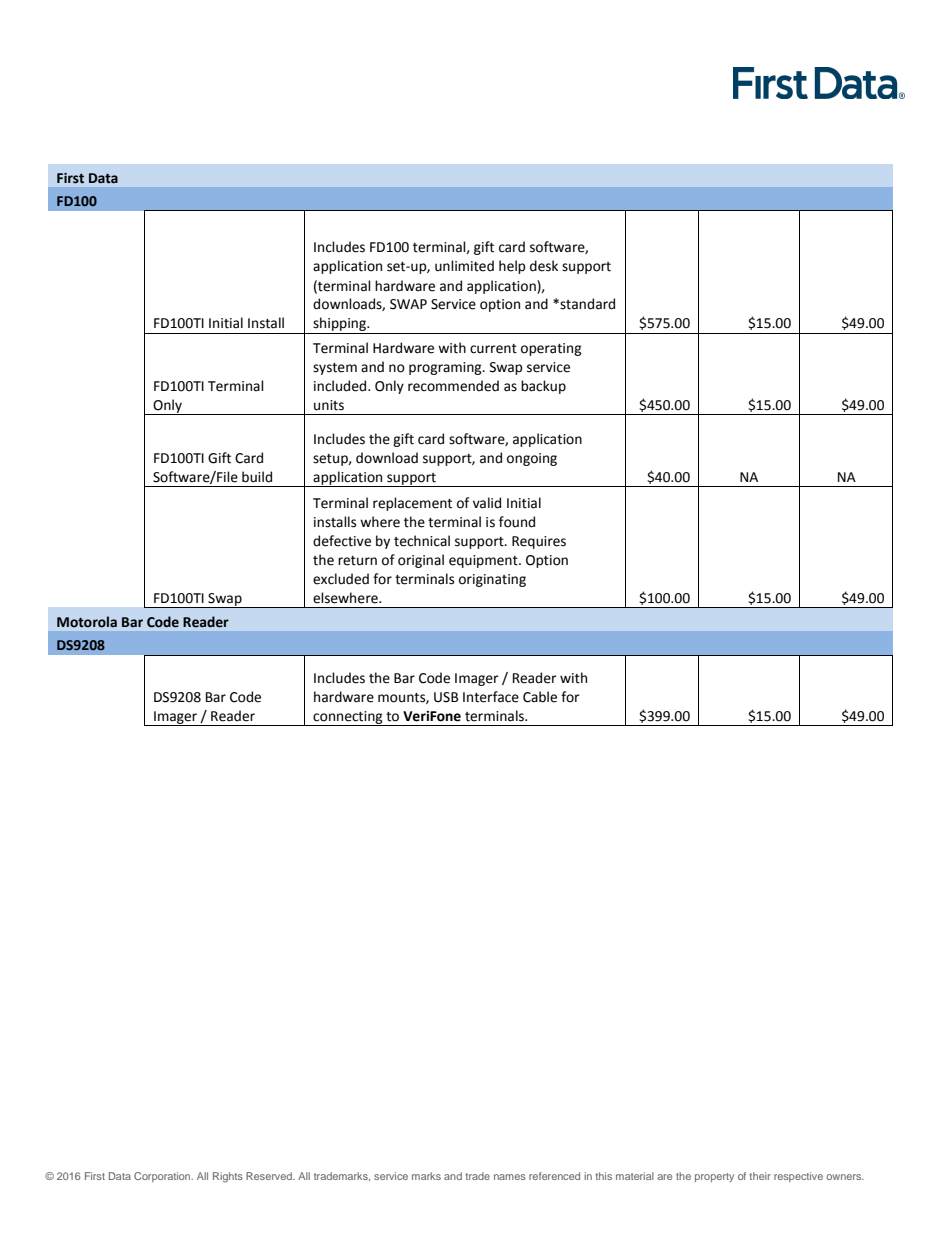  What do you see at coordinates (544, 266) in the image?
I see `desk` at bounding box center [544, 266].
